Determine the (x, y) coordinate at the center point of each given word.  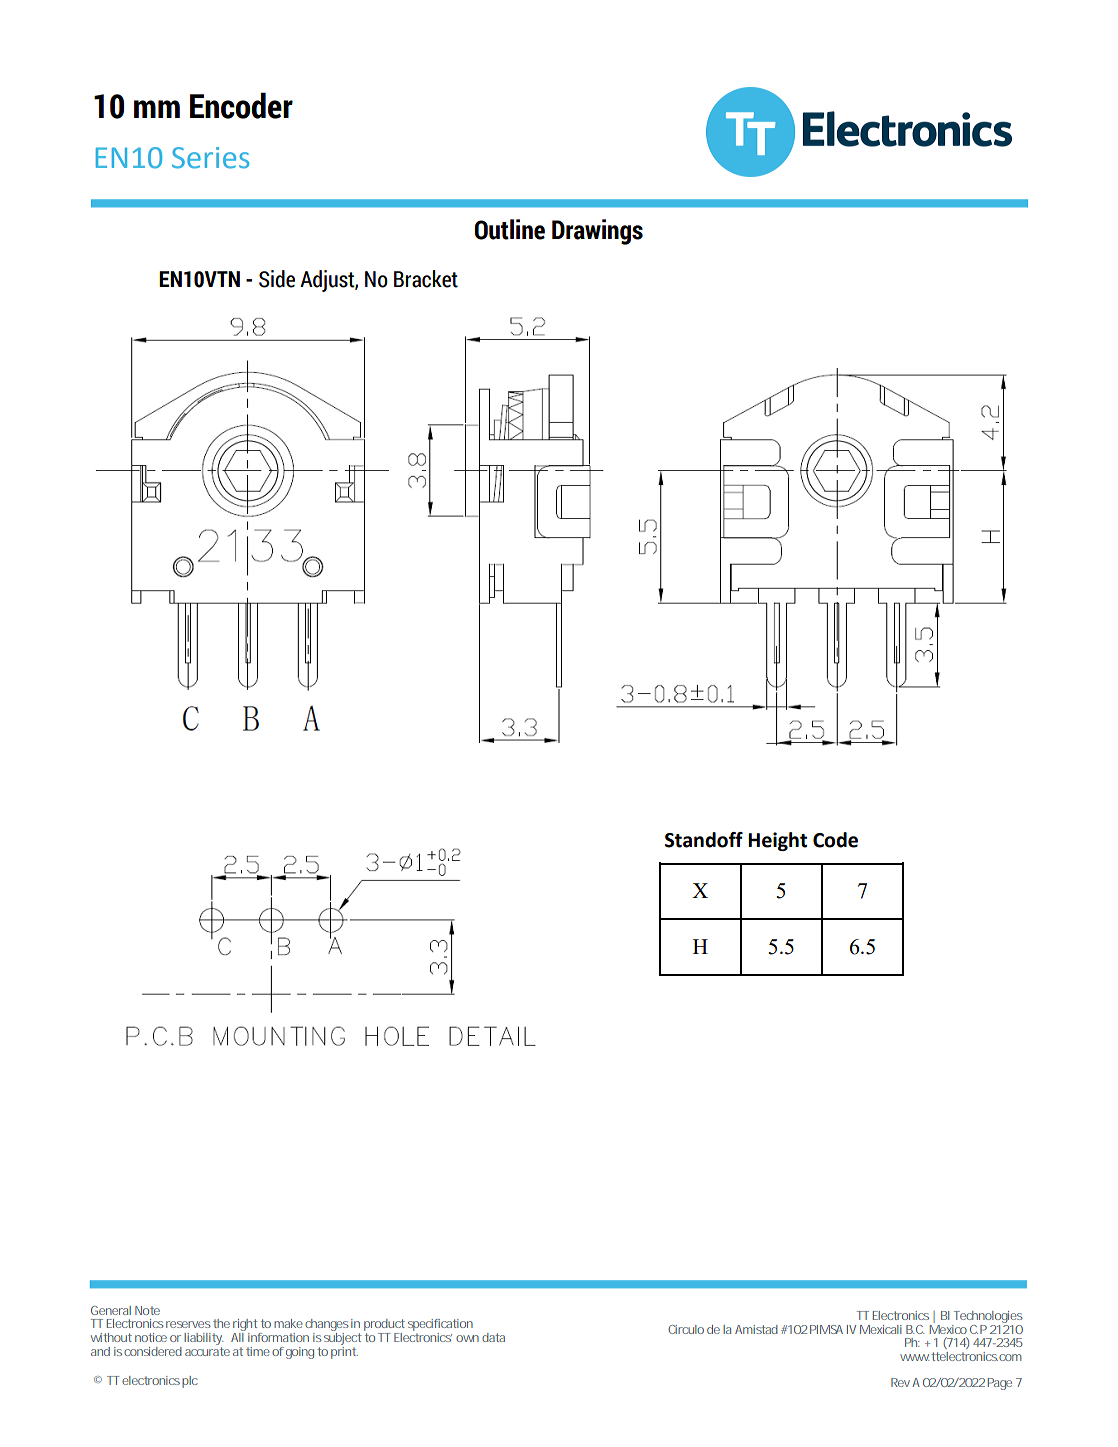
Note (147, 1310)
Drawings (597, 232)
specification (440, 1326)
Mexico (948, 1328)
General (111, 1310)
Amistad (756, 1329)
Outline (510, 229)
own (467, 1338)
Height (777, 841)
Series (210, 158)
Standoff (704, 840)
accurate (207, 1350)
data (493, 1337)
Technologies (987, 1318)
